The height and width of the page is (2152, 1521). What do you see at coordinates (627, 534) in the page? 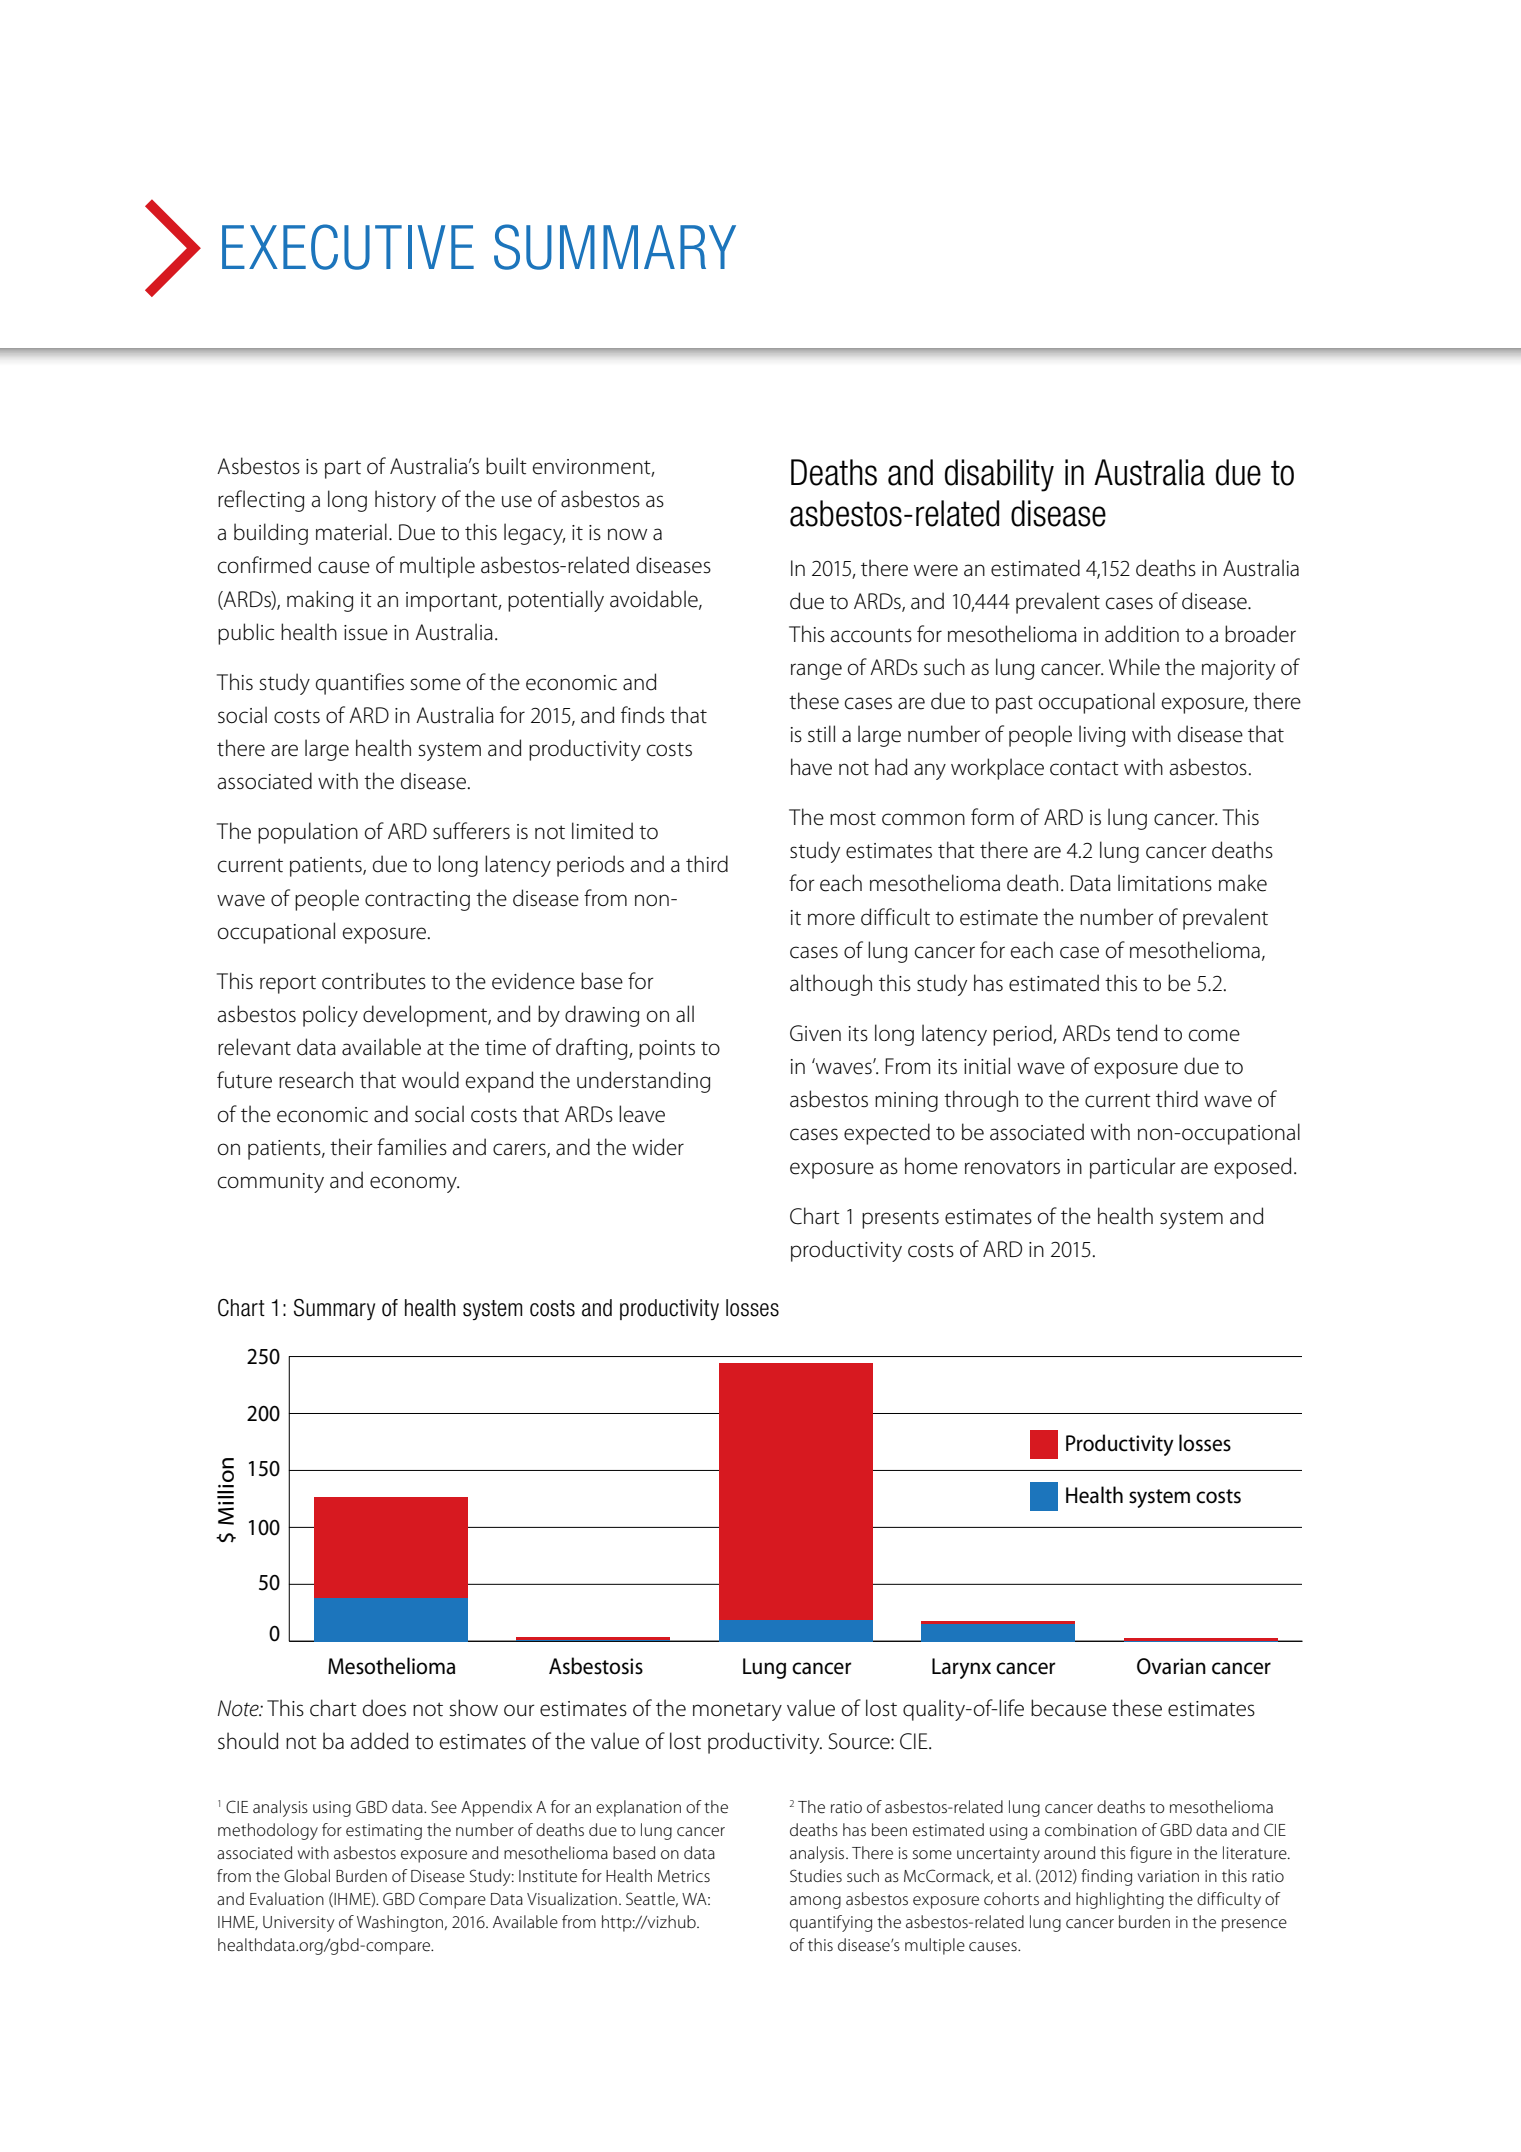
I see `now` at bounding box center [627, 534].
